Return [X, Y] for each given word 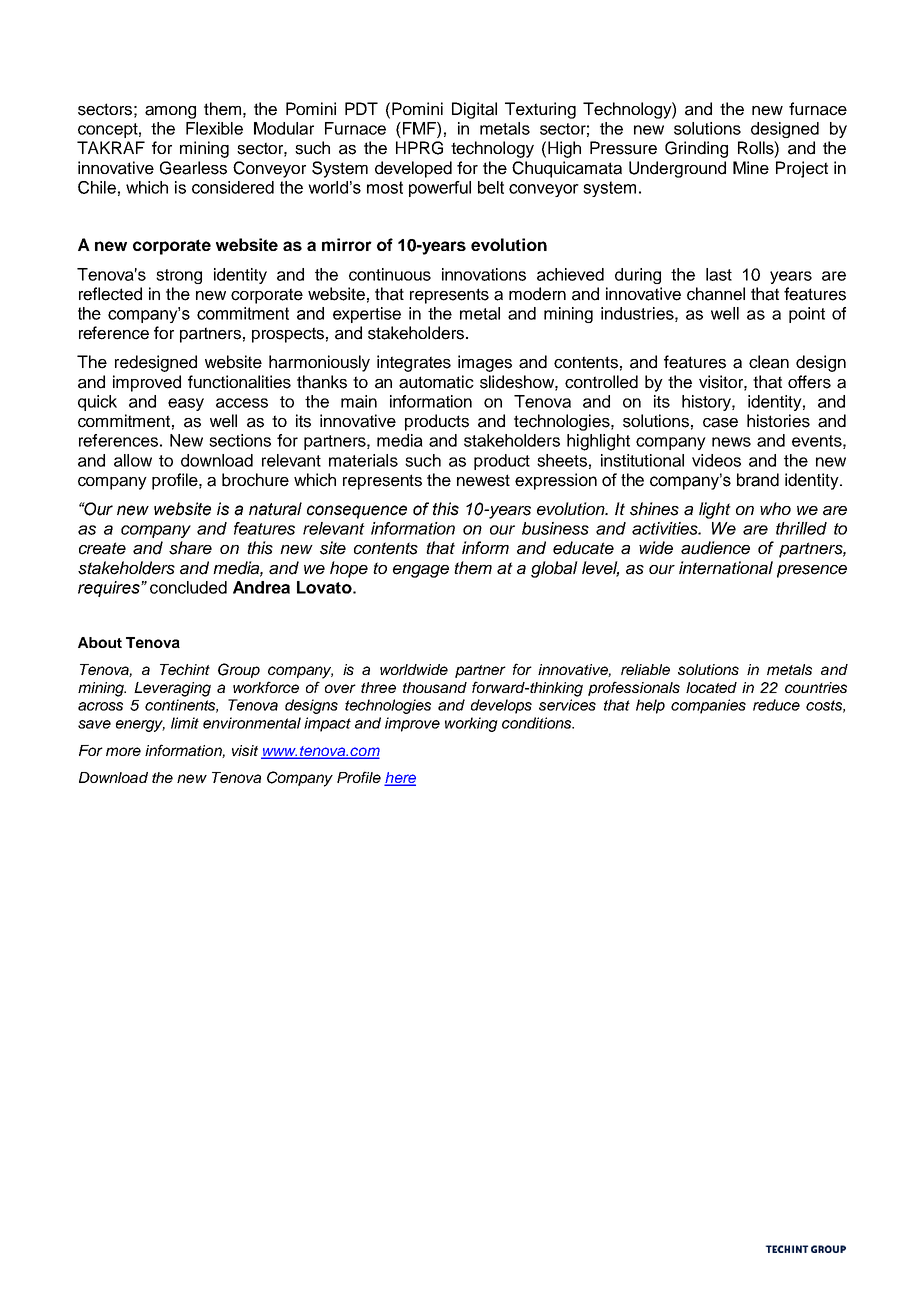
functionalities [239, 382]
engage [421, 571]
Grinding [696, 149]
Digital [474, 110]
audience [715, 548]
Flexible [214, 128]
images [485, 363]
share [190, 548]
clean [769, 362]
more [123, 751]
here [400, 779]
